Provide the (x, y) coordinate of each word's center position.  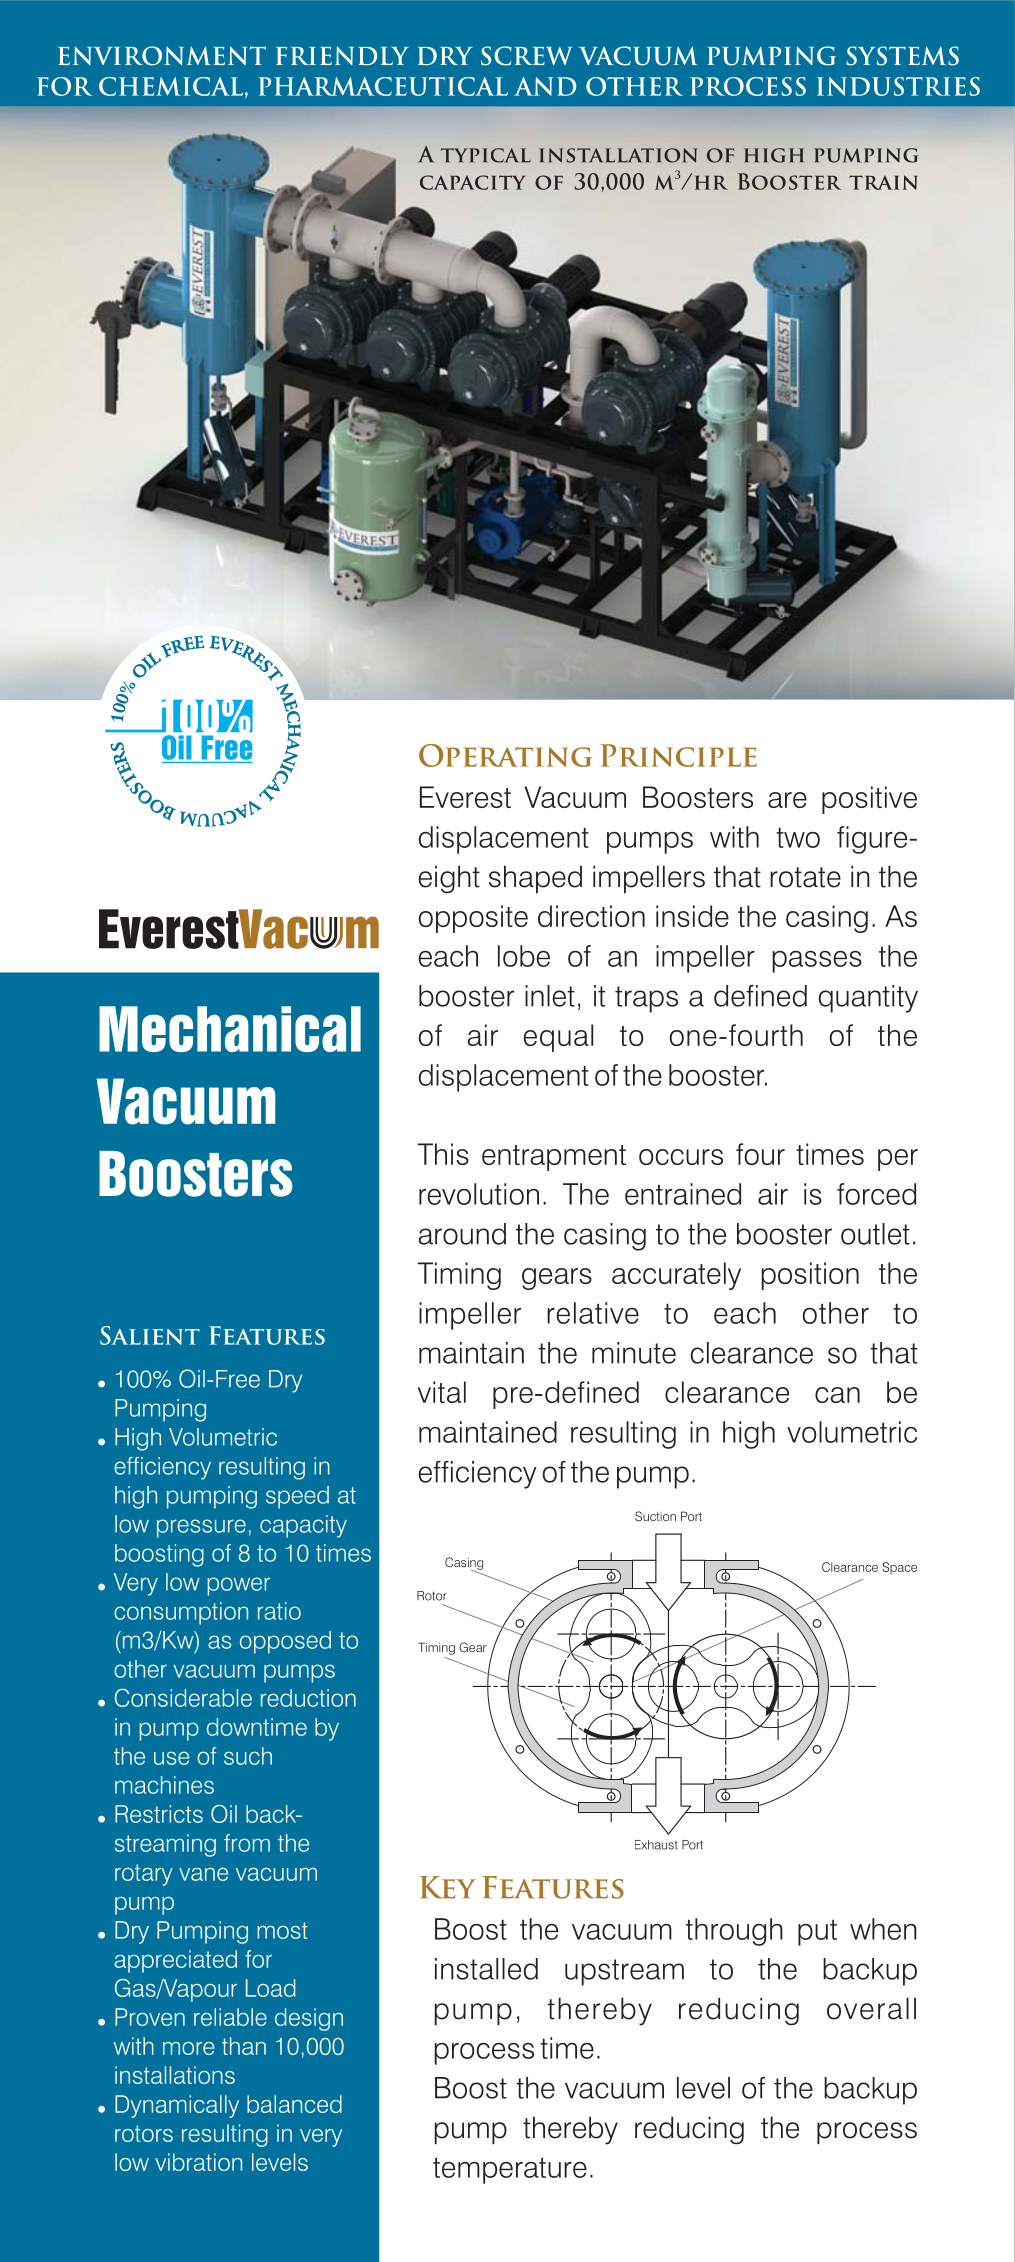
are (787, 800)
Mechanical (230, 1029)
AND (545, 86)
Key (448, 1887)
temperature (510, 2170)
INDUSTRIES (898, 86)
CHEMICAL (171, 86)
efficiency (477, 1475)
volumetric (852, 1432)
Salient (150, 1335)
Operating (505, 755)
